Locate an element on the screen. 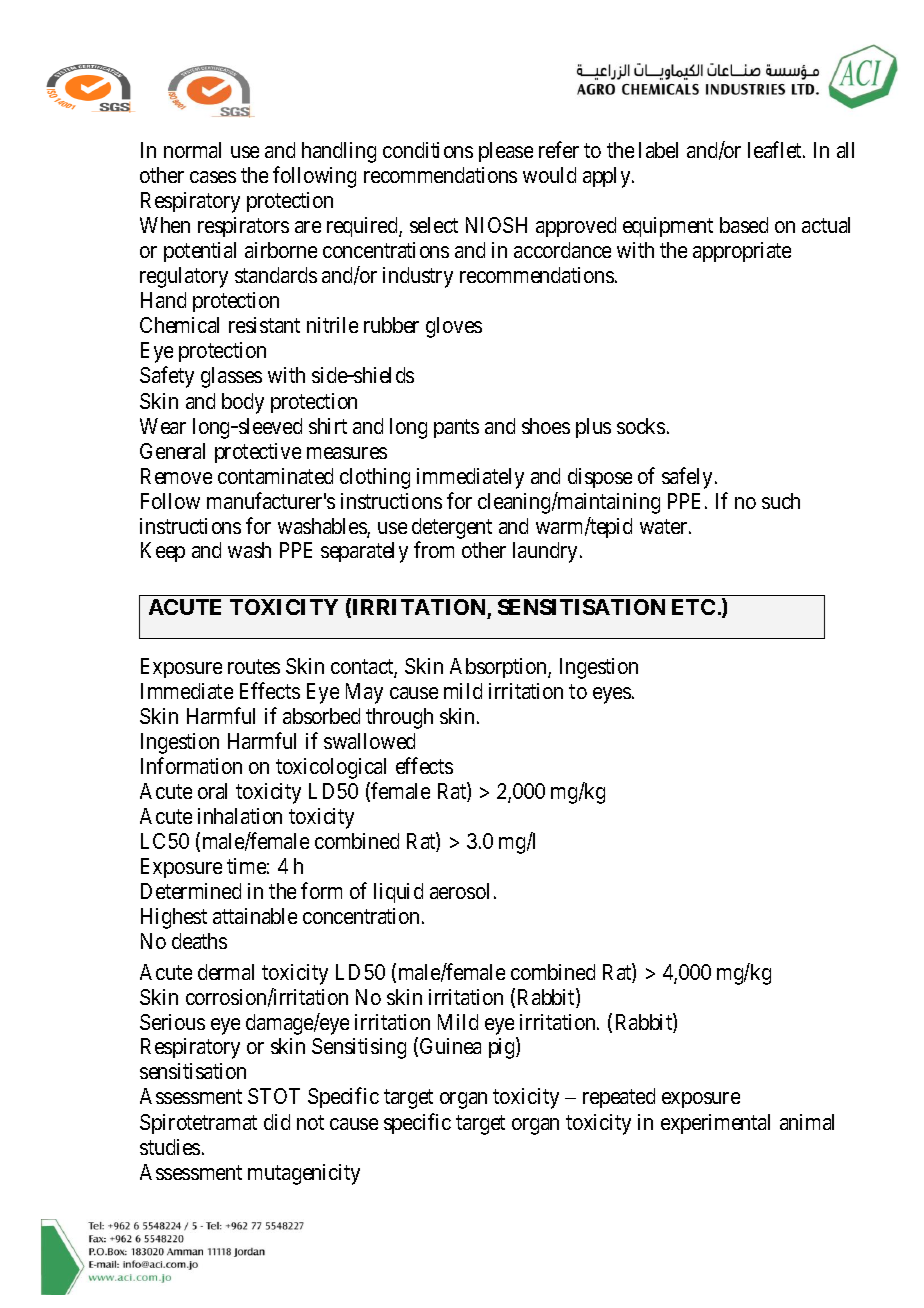  eyes is located at coordinates (612, 695).
